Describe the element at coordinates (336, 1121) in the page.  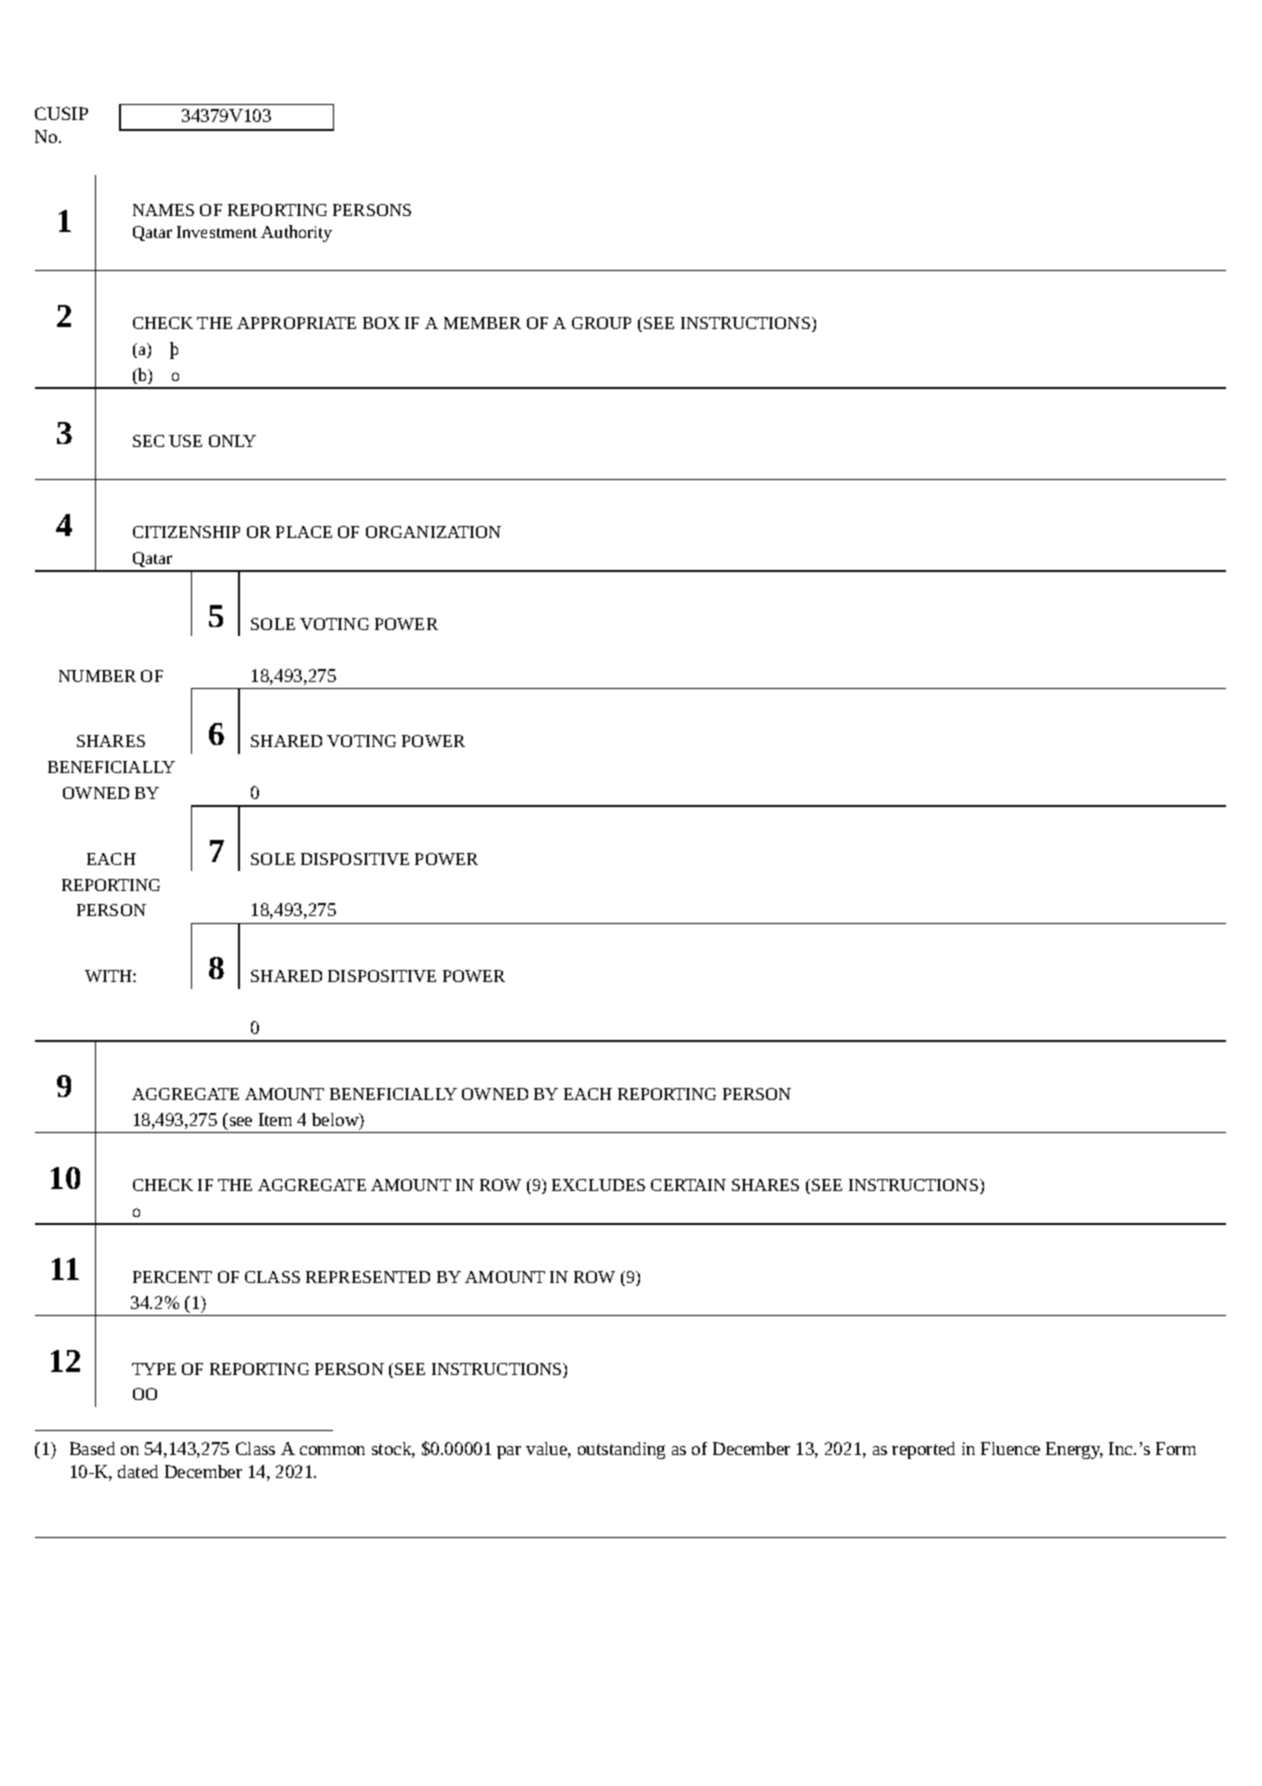
I see `below` at that location.
